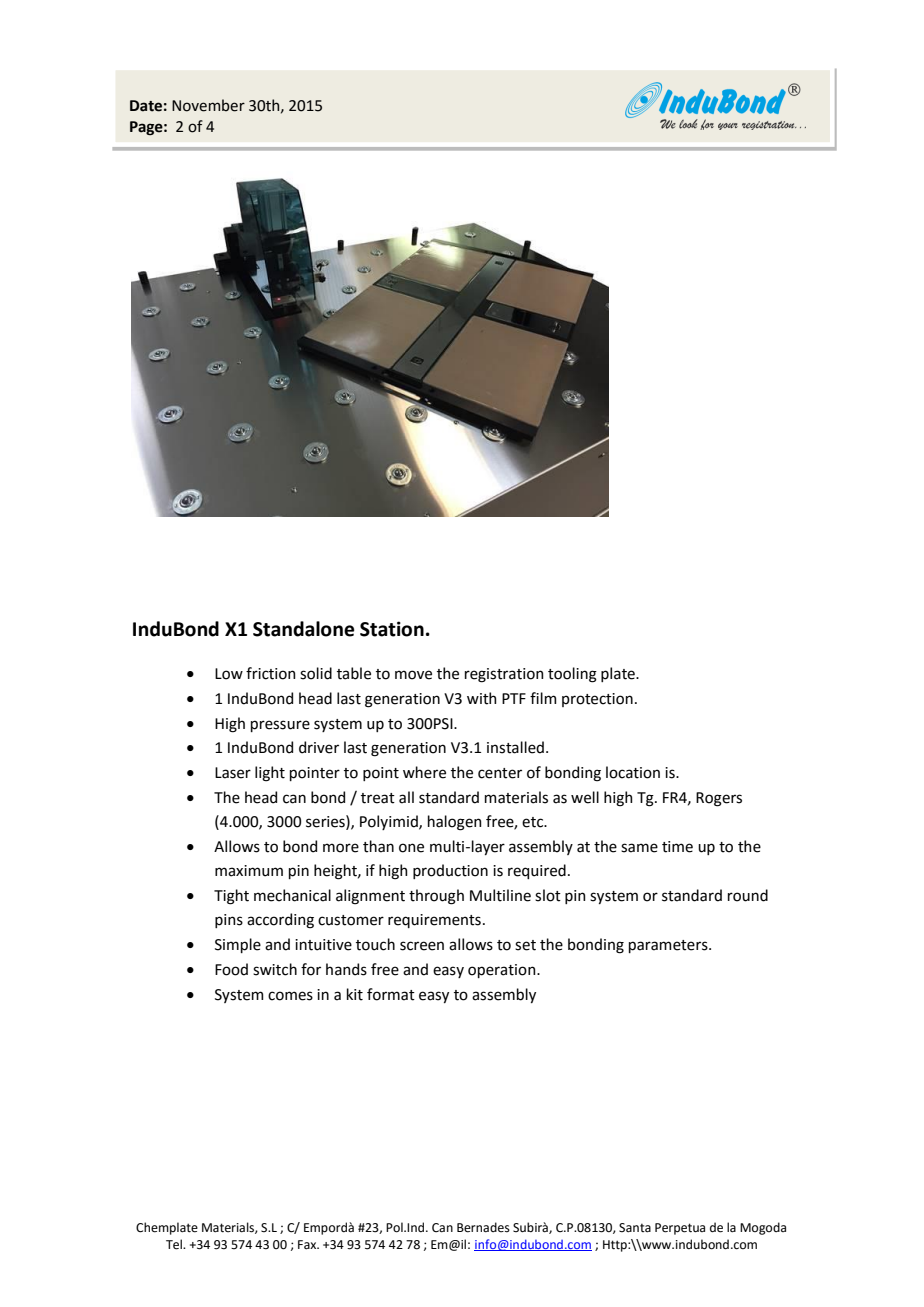 Image resolution: width=924 pixels, height=1307 pixels. Describe the element at coordinates (392, 629) in the page. I see `Station` at that location.
